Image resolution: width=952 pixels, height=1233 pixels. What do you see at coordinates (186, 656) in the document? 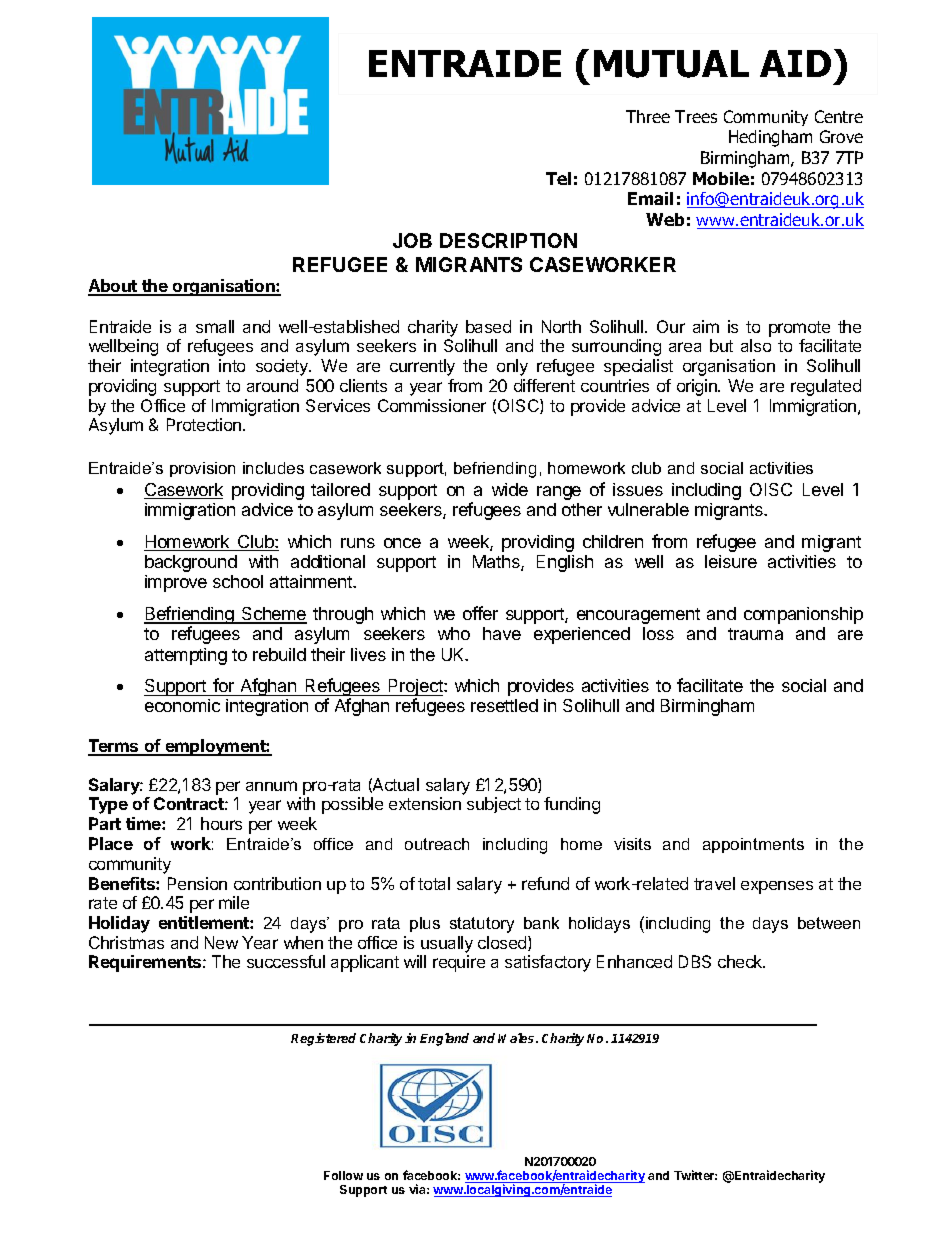
I see `attempting` at bounding box center [186, 656].
